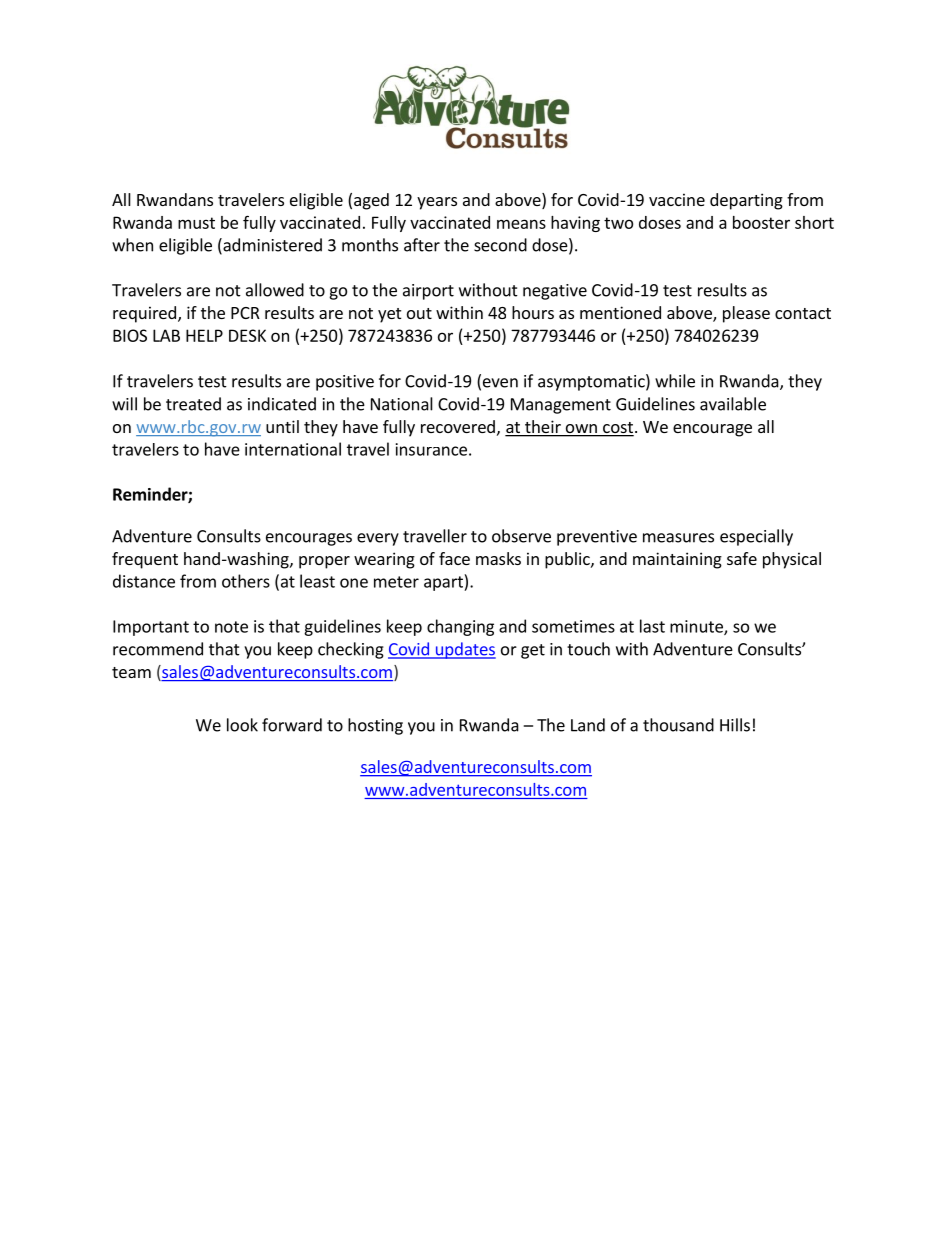 This document has height=1233, width=952. Describe the element at coordinates (761, 222) in the document. I see `booster` at that location.
